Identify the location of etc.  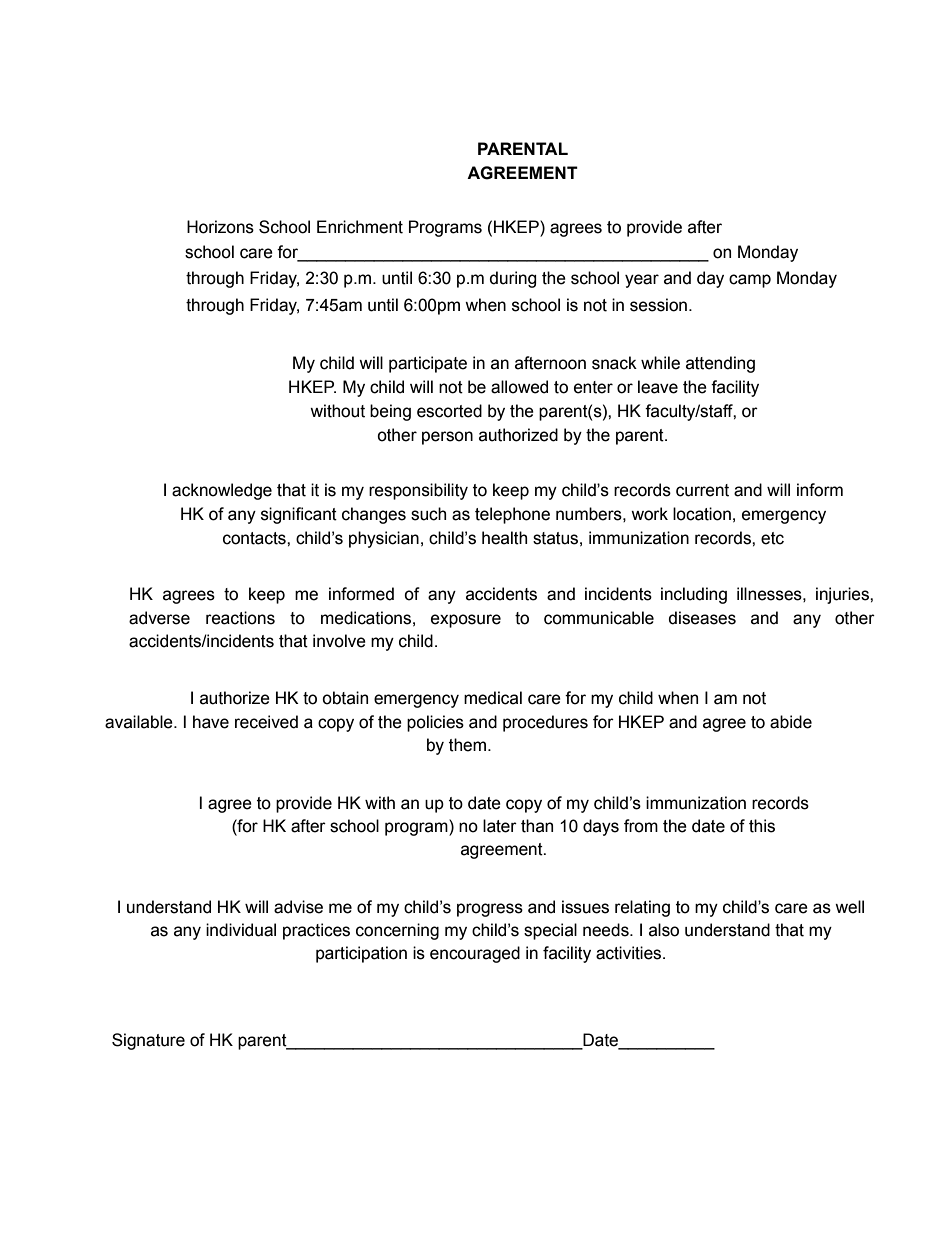
(772, 538).
